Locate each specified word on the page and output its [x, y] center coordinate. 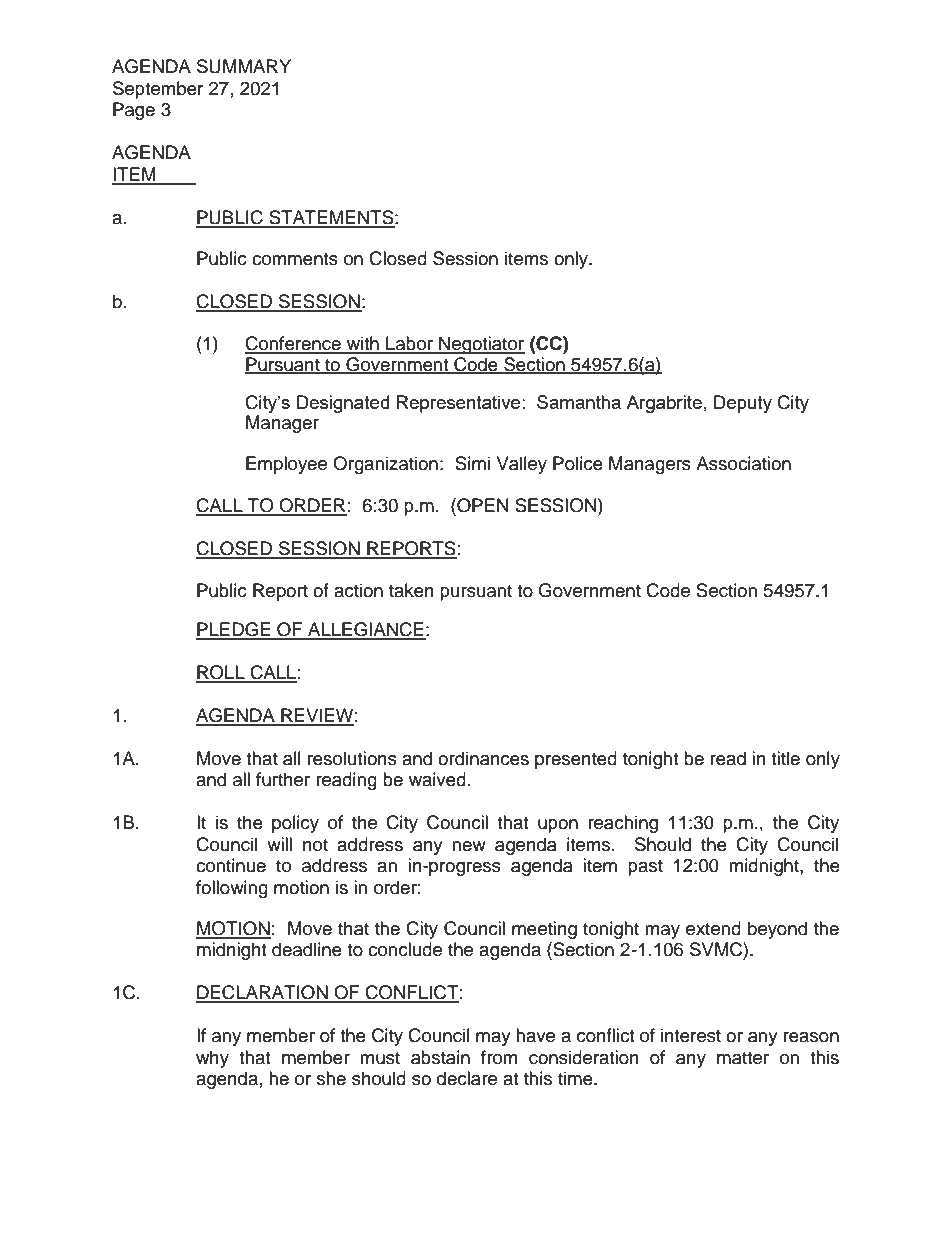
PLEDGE [234, 630]
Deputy [743, 404]
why [212, 1059]
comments [295, 259]
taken [411, 590]
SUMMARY [244, 66]
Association [743, 463]
